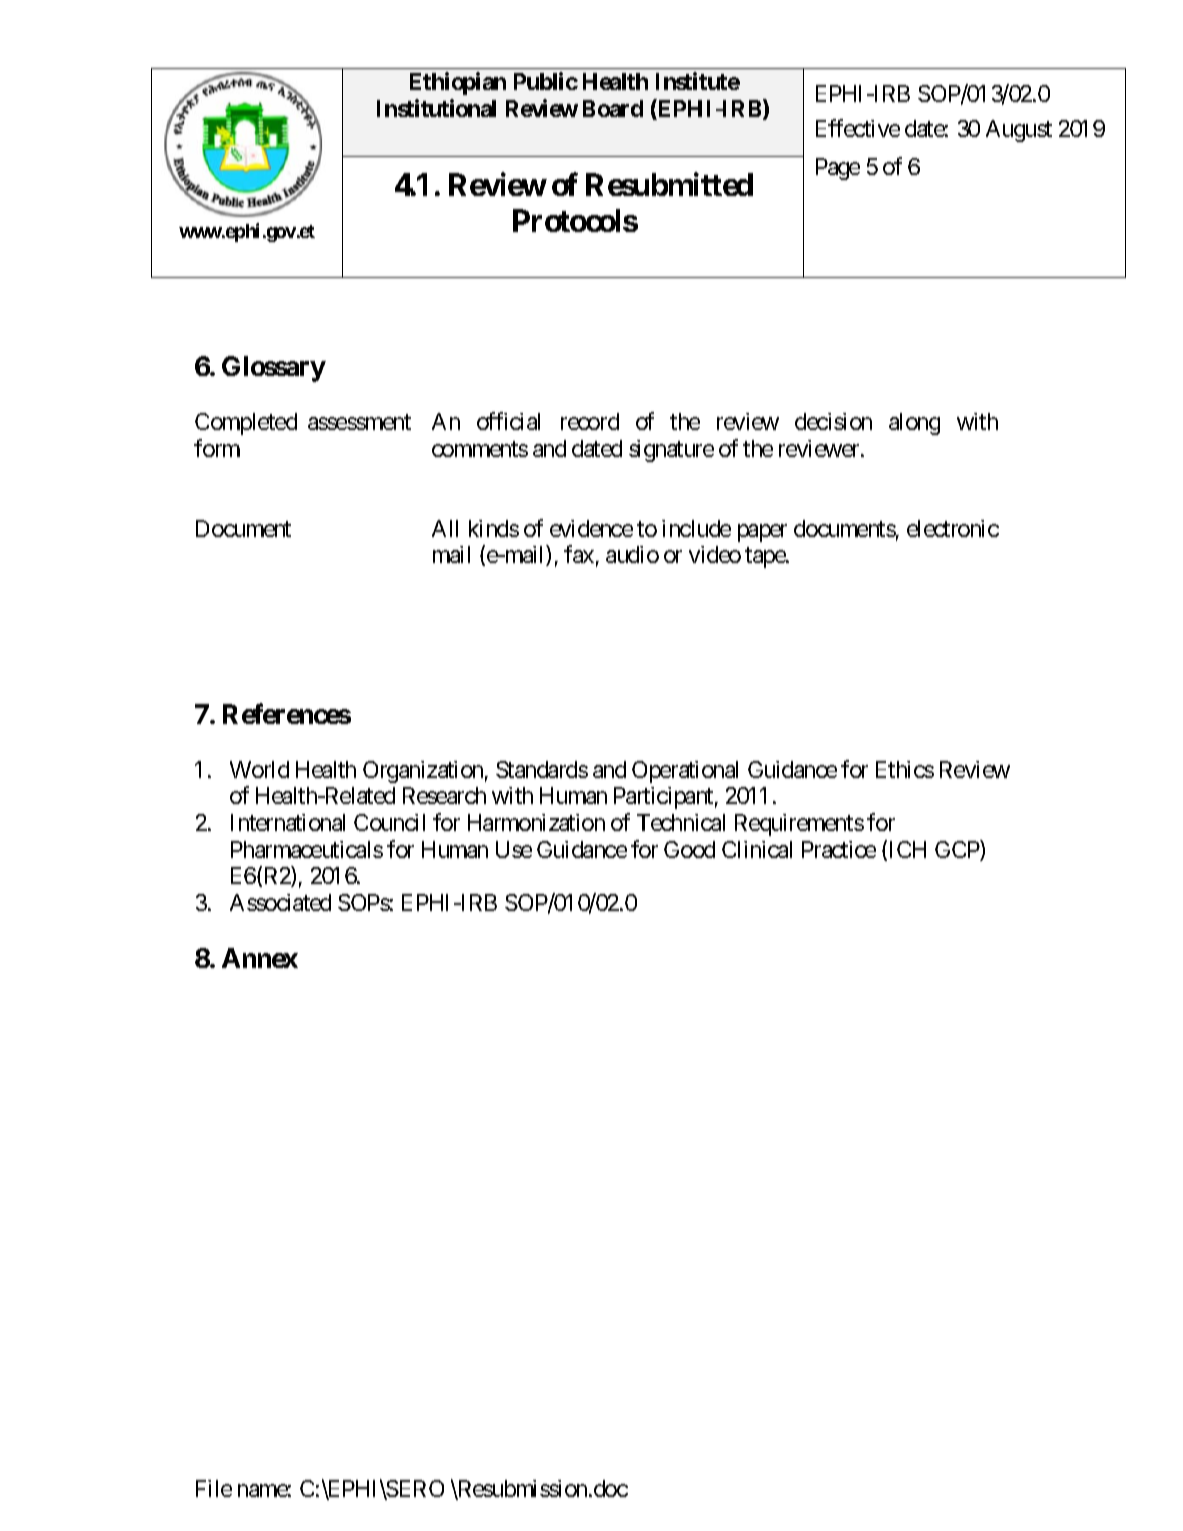 Image resolution: width=1183 pixels, height=1531 pixels. Describe the element at coordinates (858, 128) in the page. I see `Effective` at that location.
